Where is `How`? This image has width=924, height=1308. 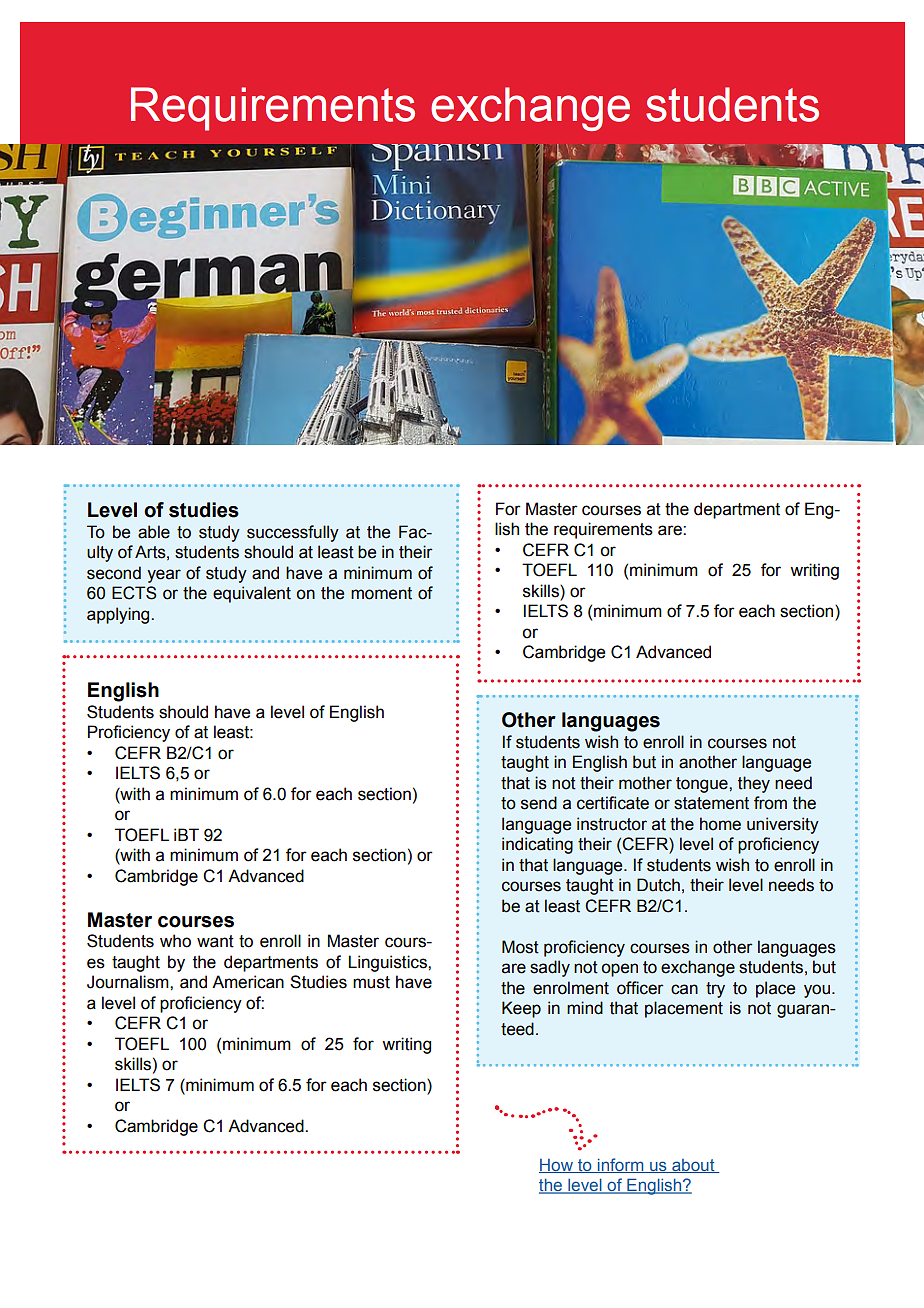
How is located at coordinates (557, 1166).
